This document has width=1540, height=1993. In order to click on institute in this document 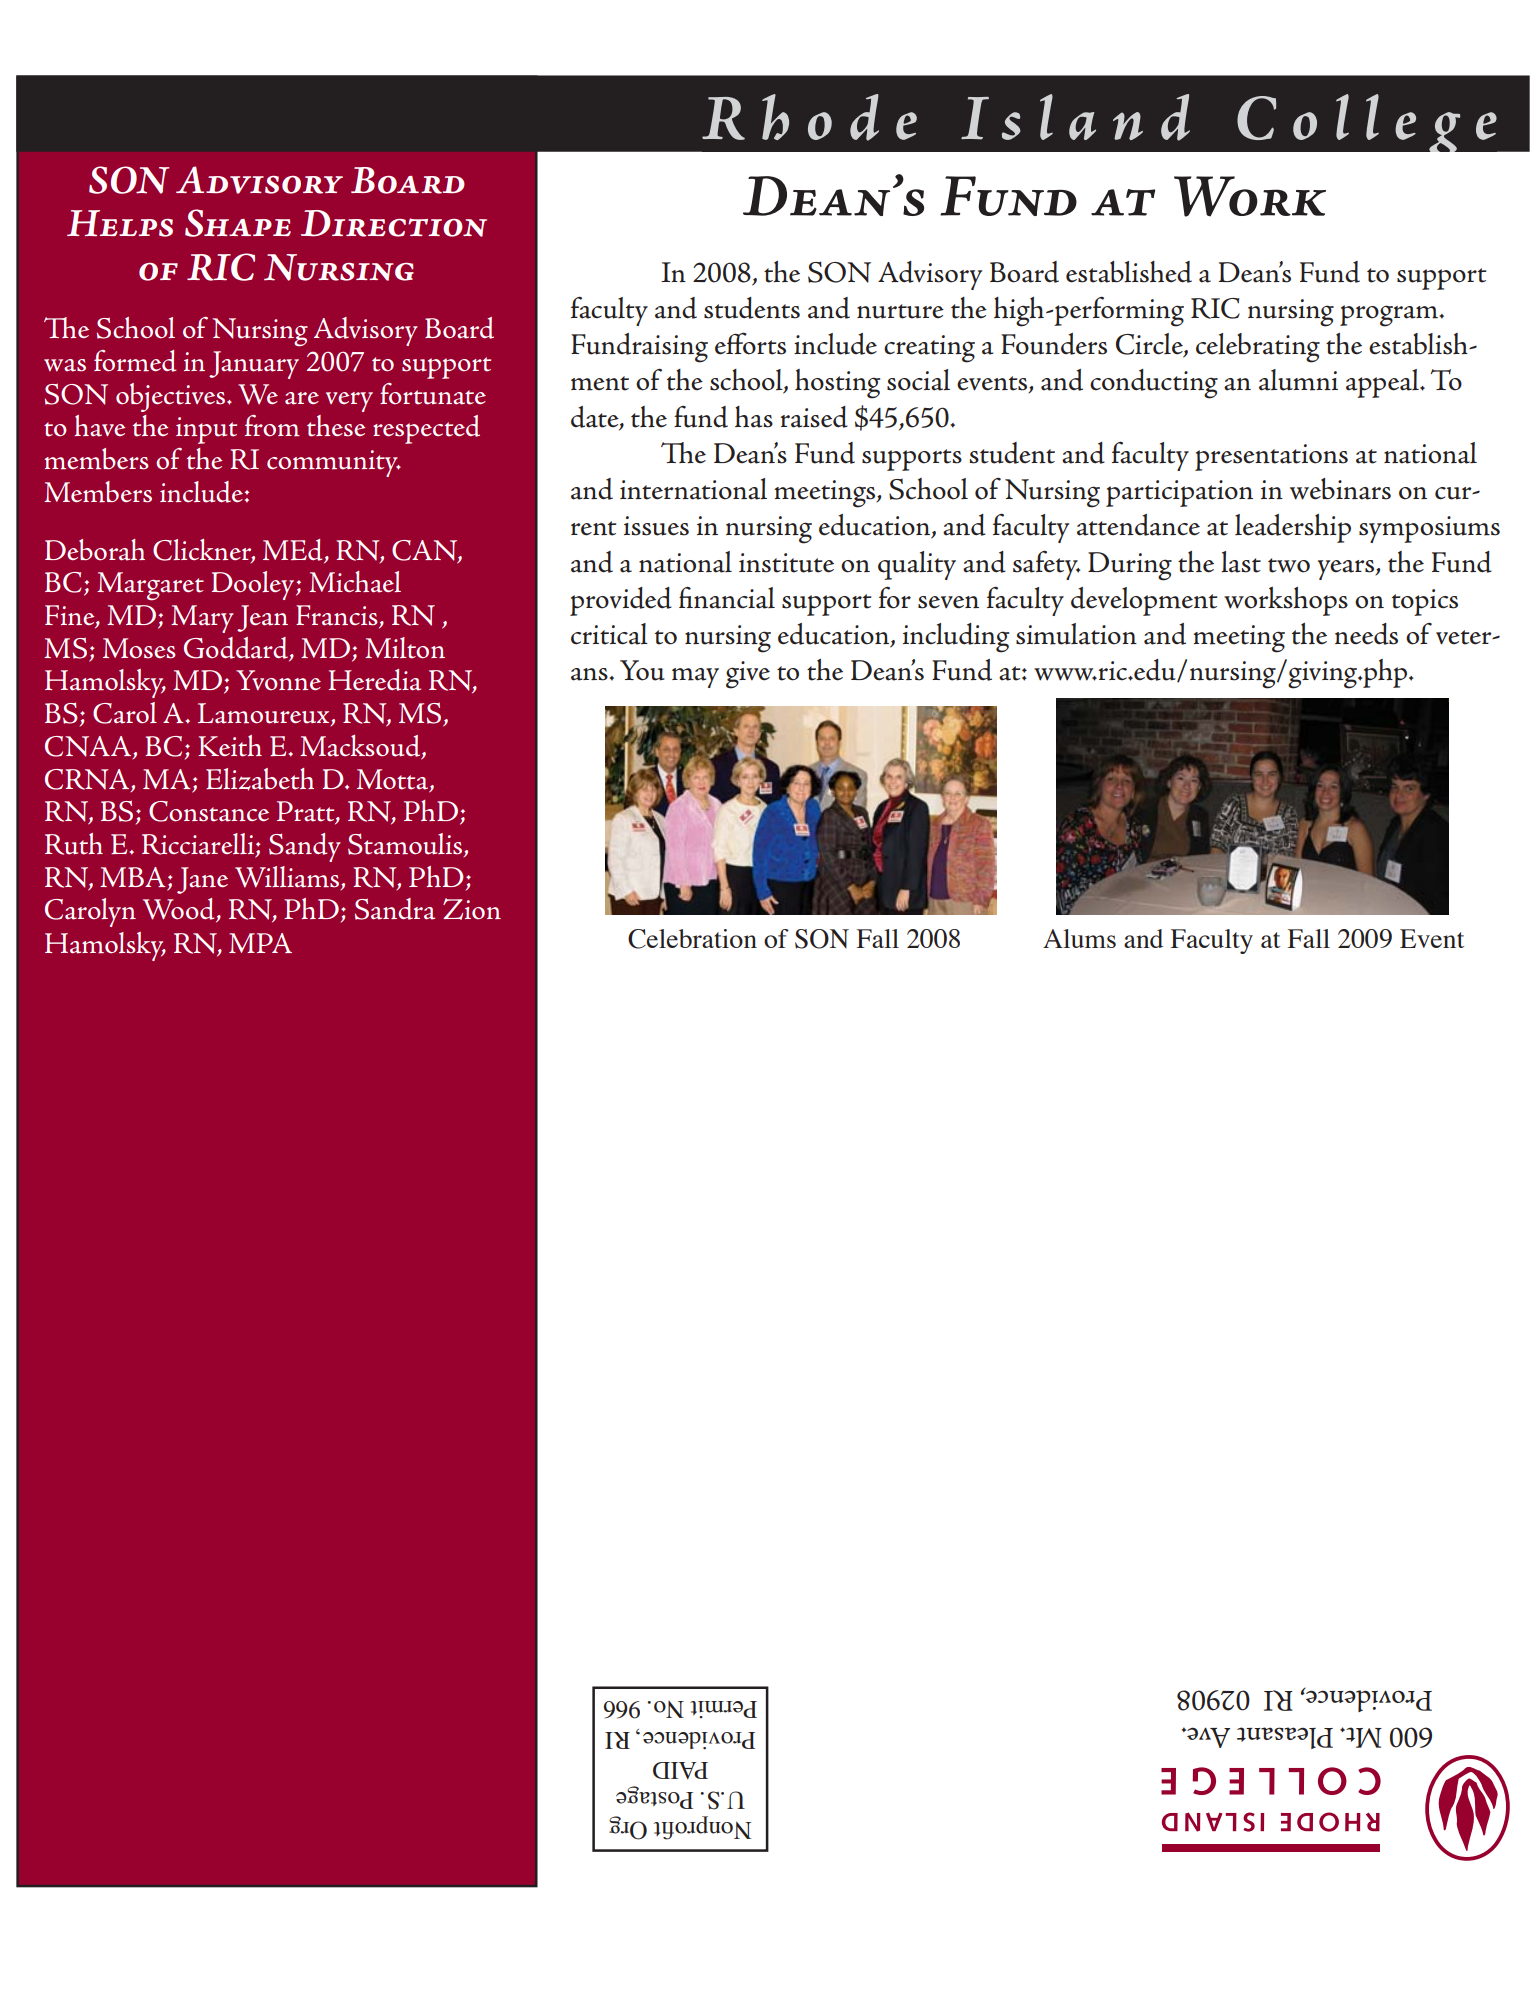, I will do `click(786, 563)`.
